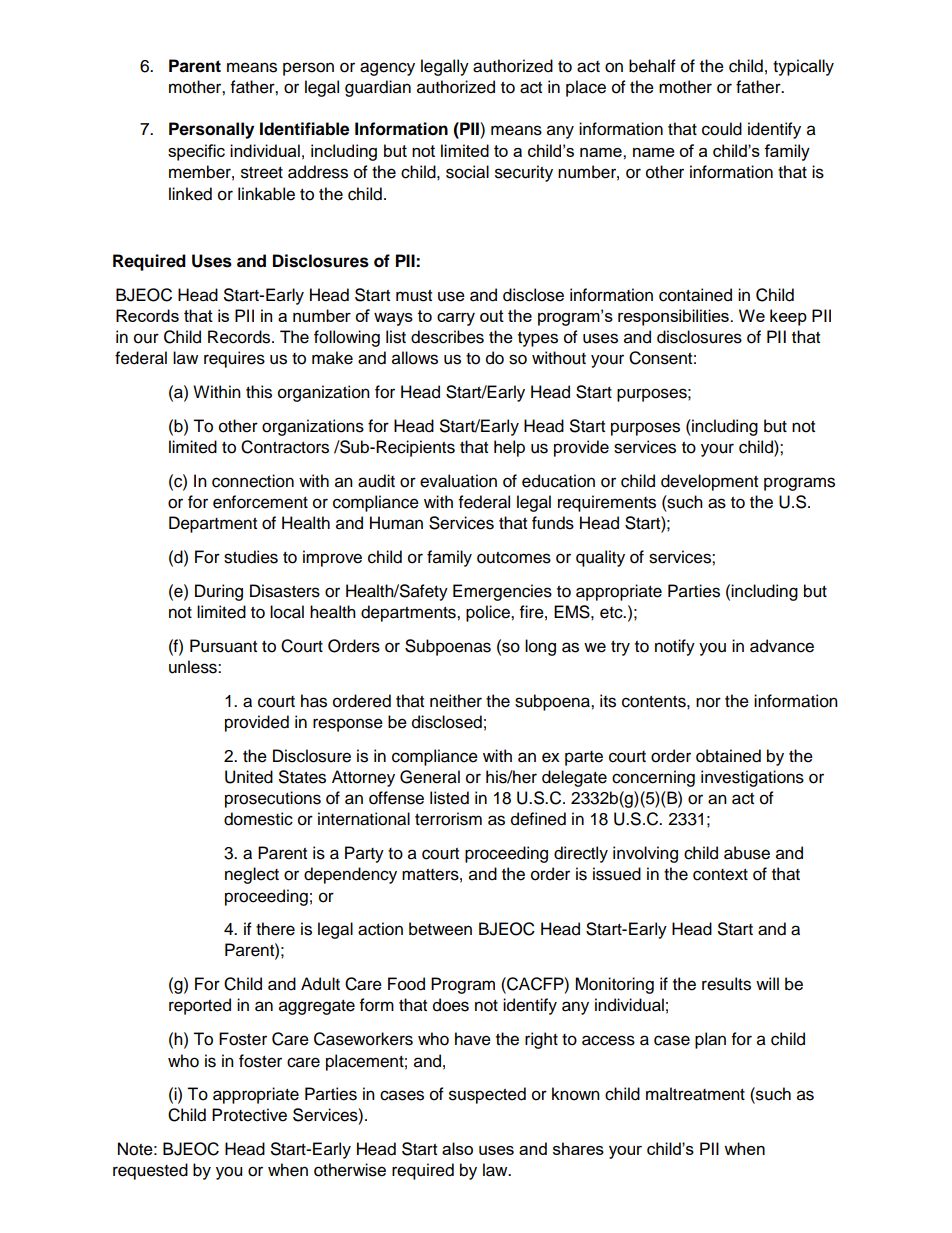 This page has height=1233, width=952. Describe the element at coordinates (675, 647) in the page. I see `notify` at that location.
